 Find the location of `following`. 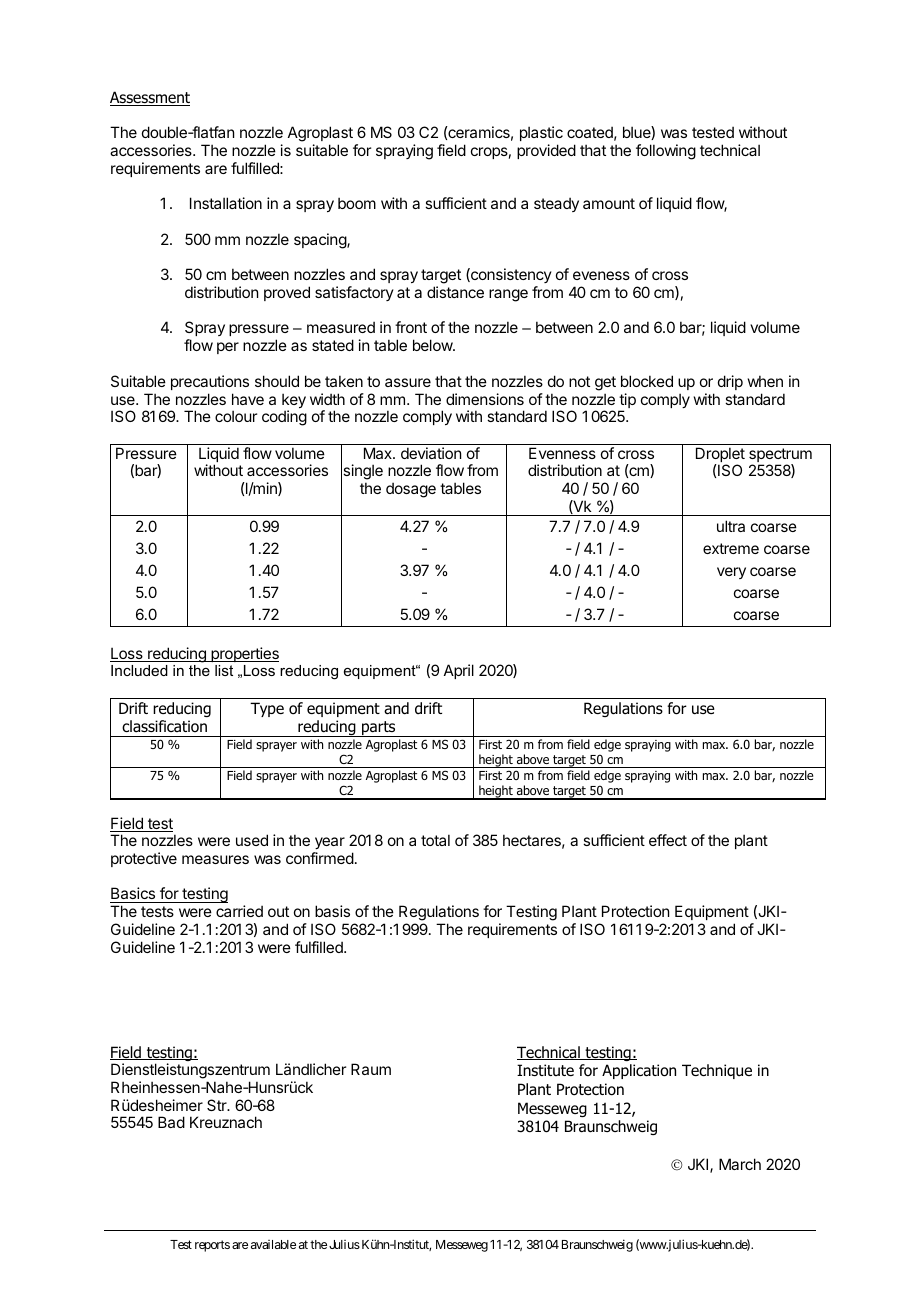

following is located at coordinates (666, 152).
